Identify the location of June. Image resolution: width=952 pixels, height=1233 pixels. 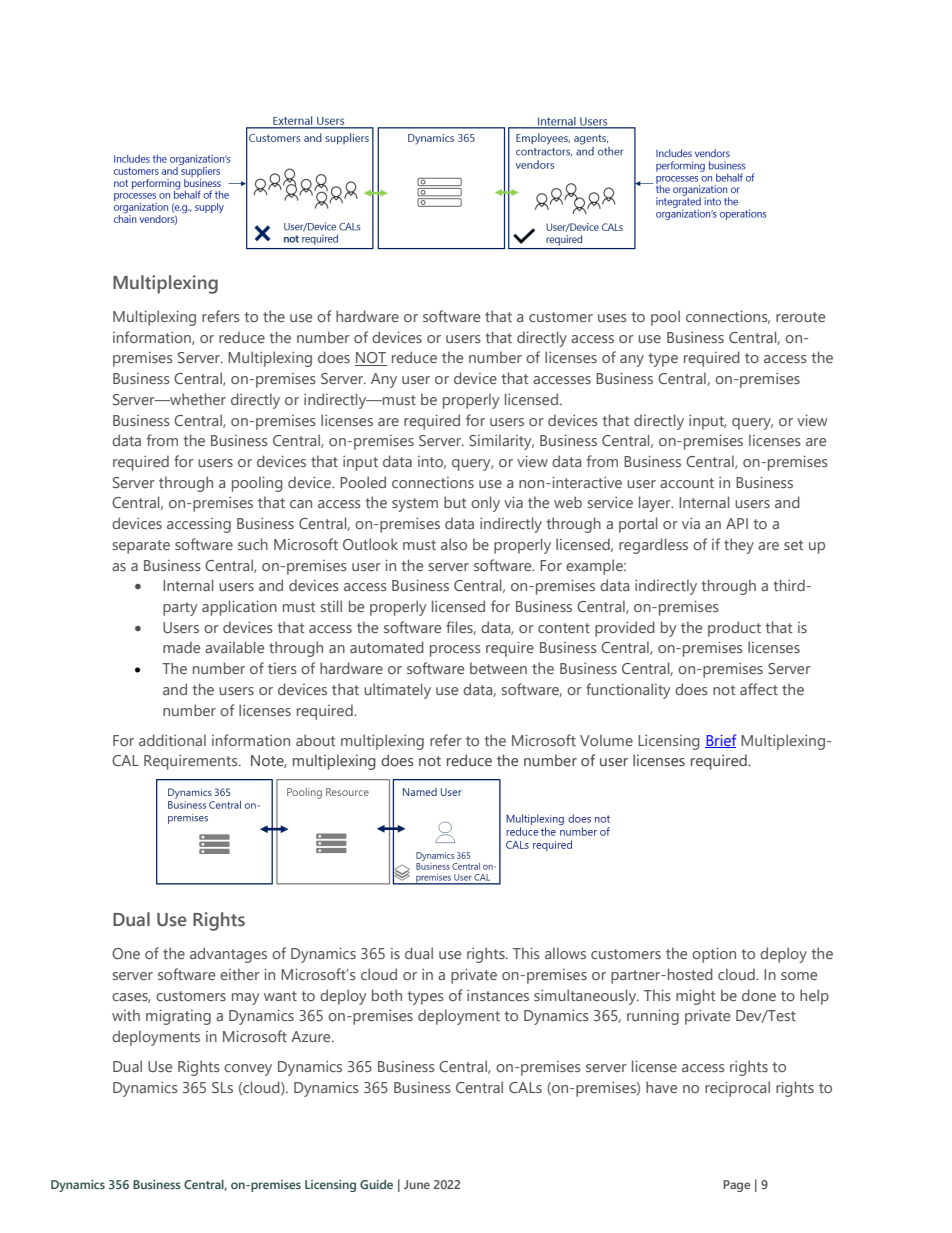
(417, 1184).
